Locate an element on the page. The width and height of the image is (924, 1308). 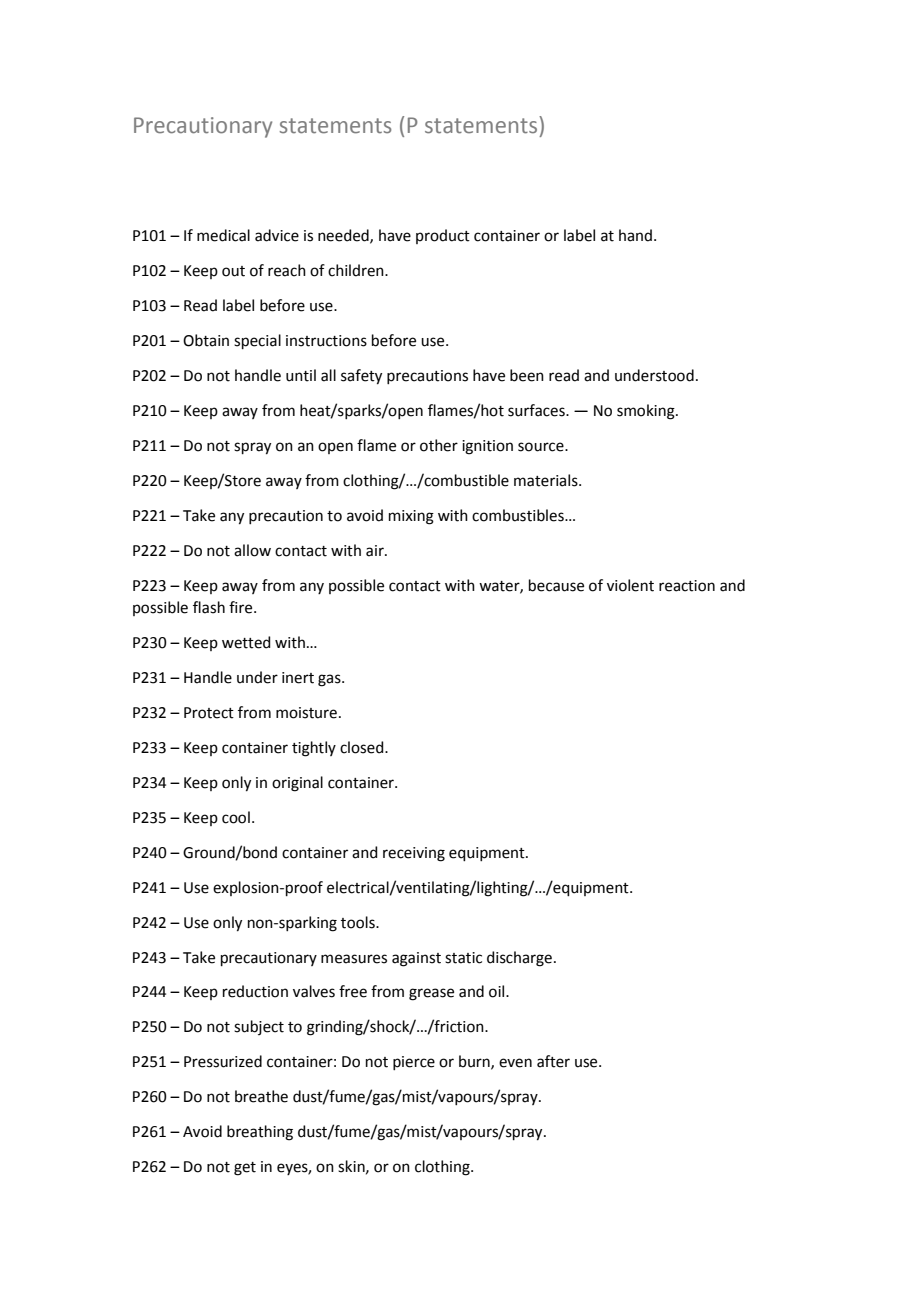
after is located at coordinates (553, 1061).
